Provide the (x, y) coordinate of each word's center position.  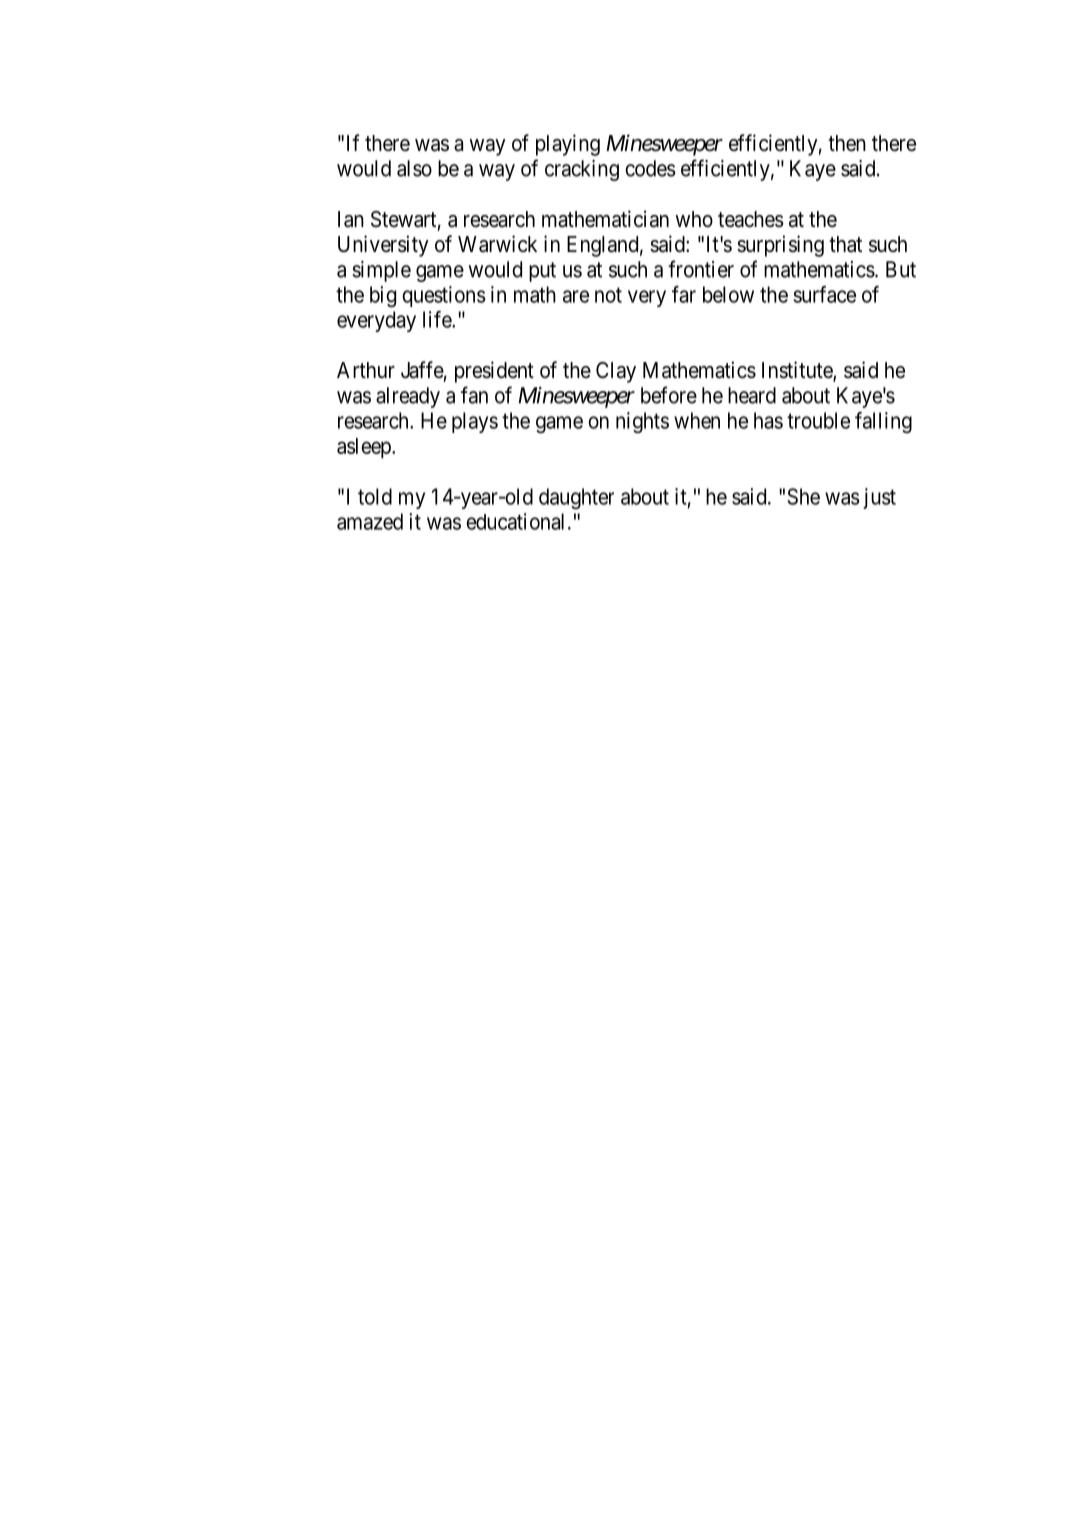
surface (825, 294)
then (847, 143)
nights (642, 422)
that (845, 244)
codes (650, 168)
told (375, 496)
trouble (818, 420)
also (414, 168)
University (383, 246)
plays (475, 422)
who (694, 219)
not (608, 295)
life (438, 319)
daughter (576, 498)
